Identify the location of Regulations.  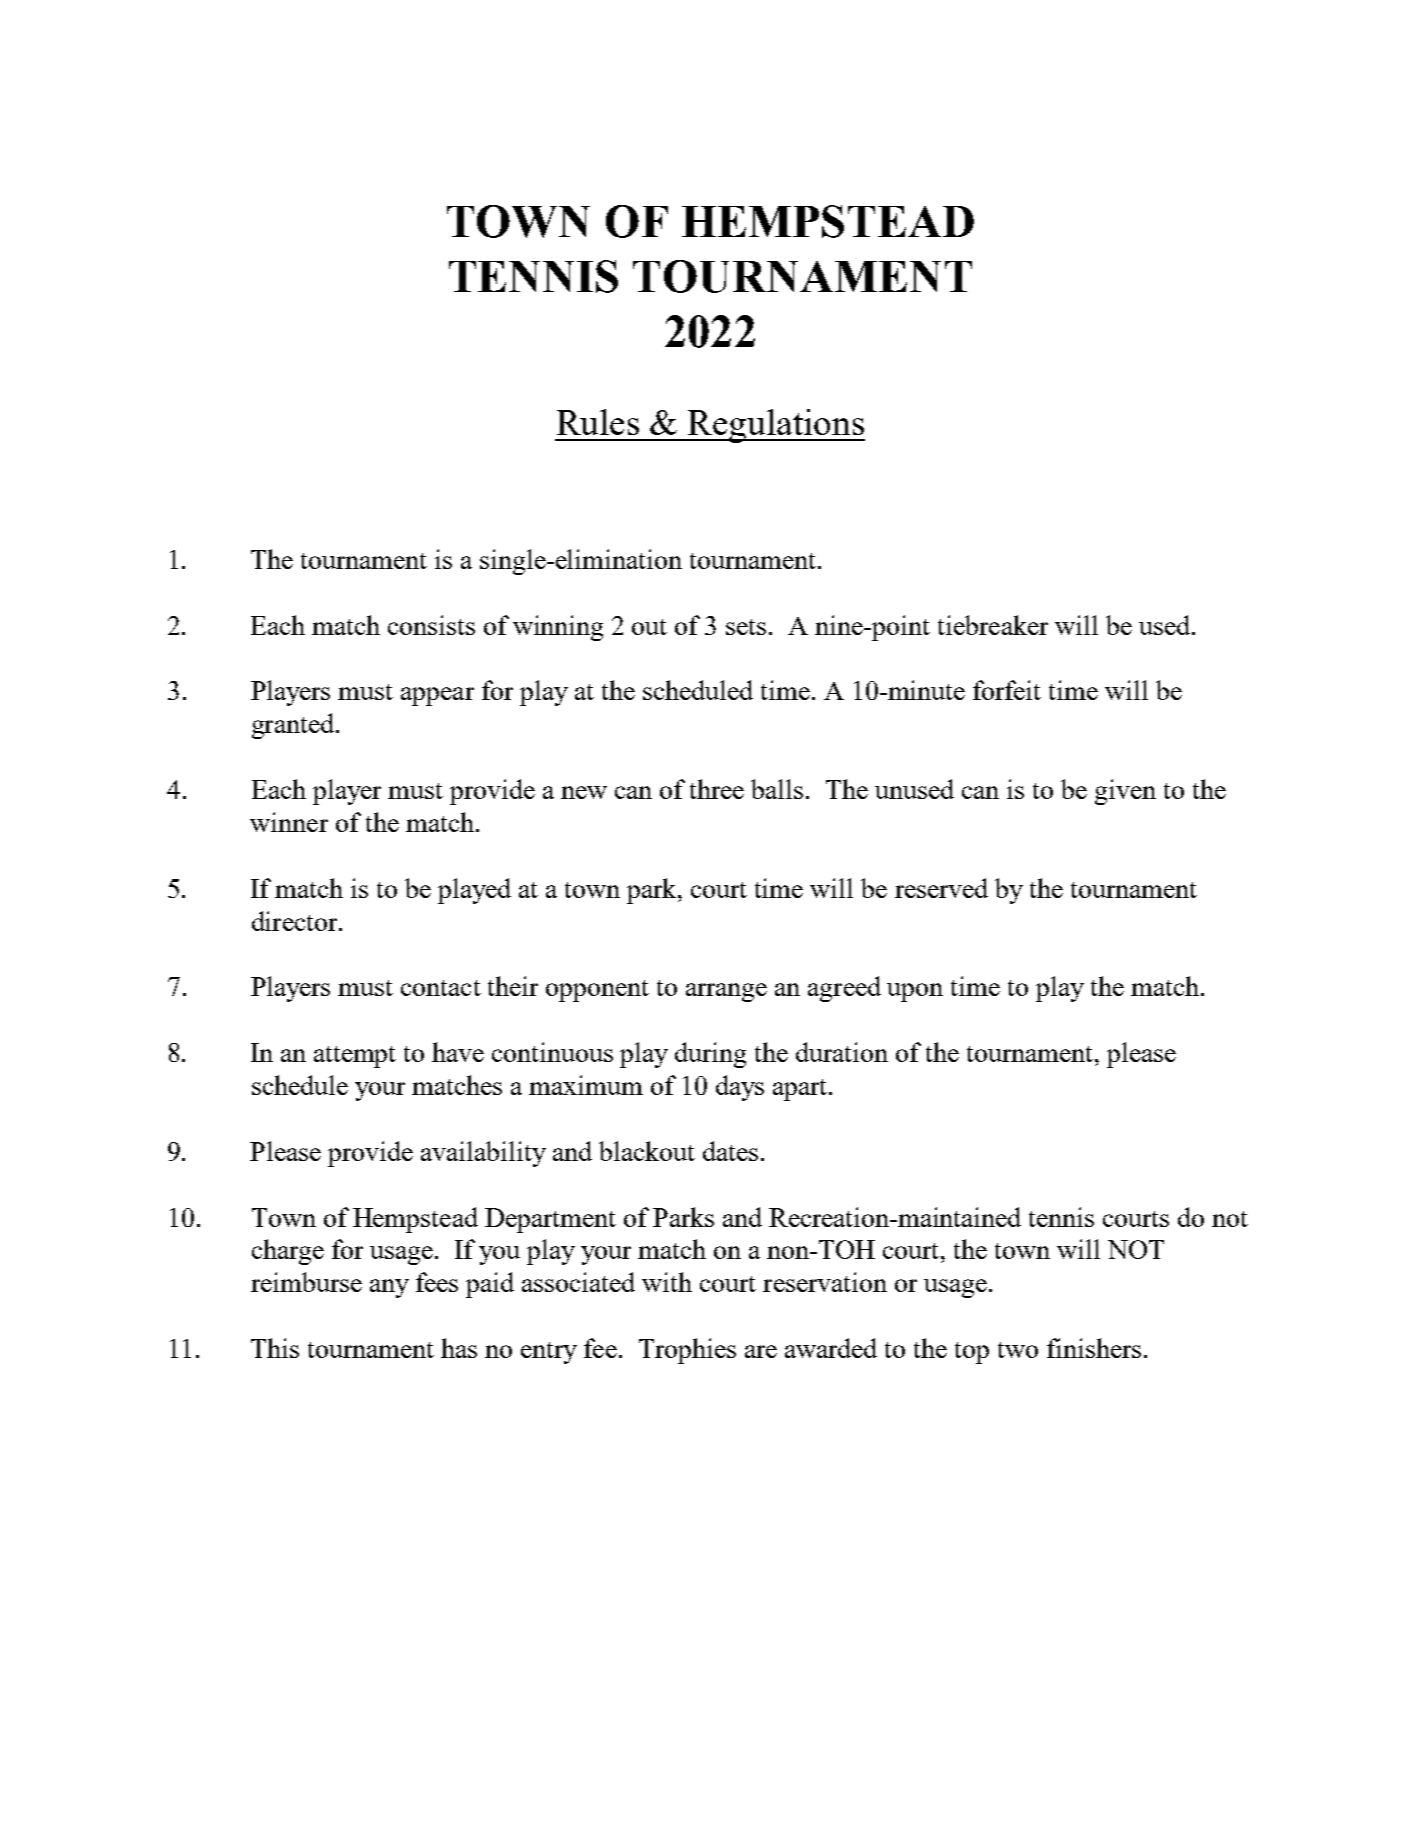
(775, 426).
